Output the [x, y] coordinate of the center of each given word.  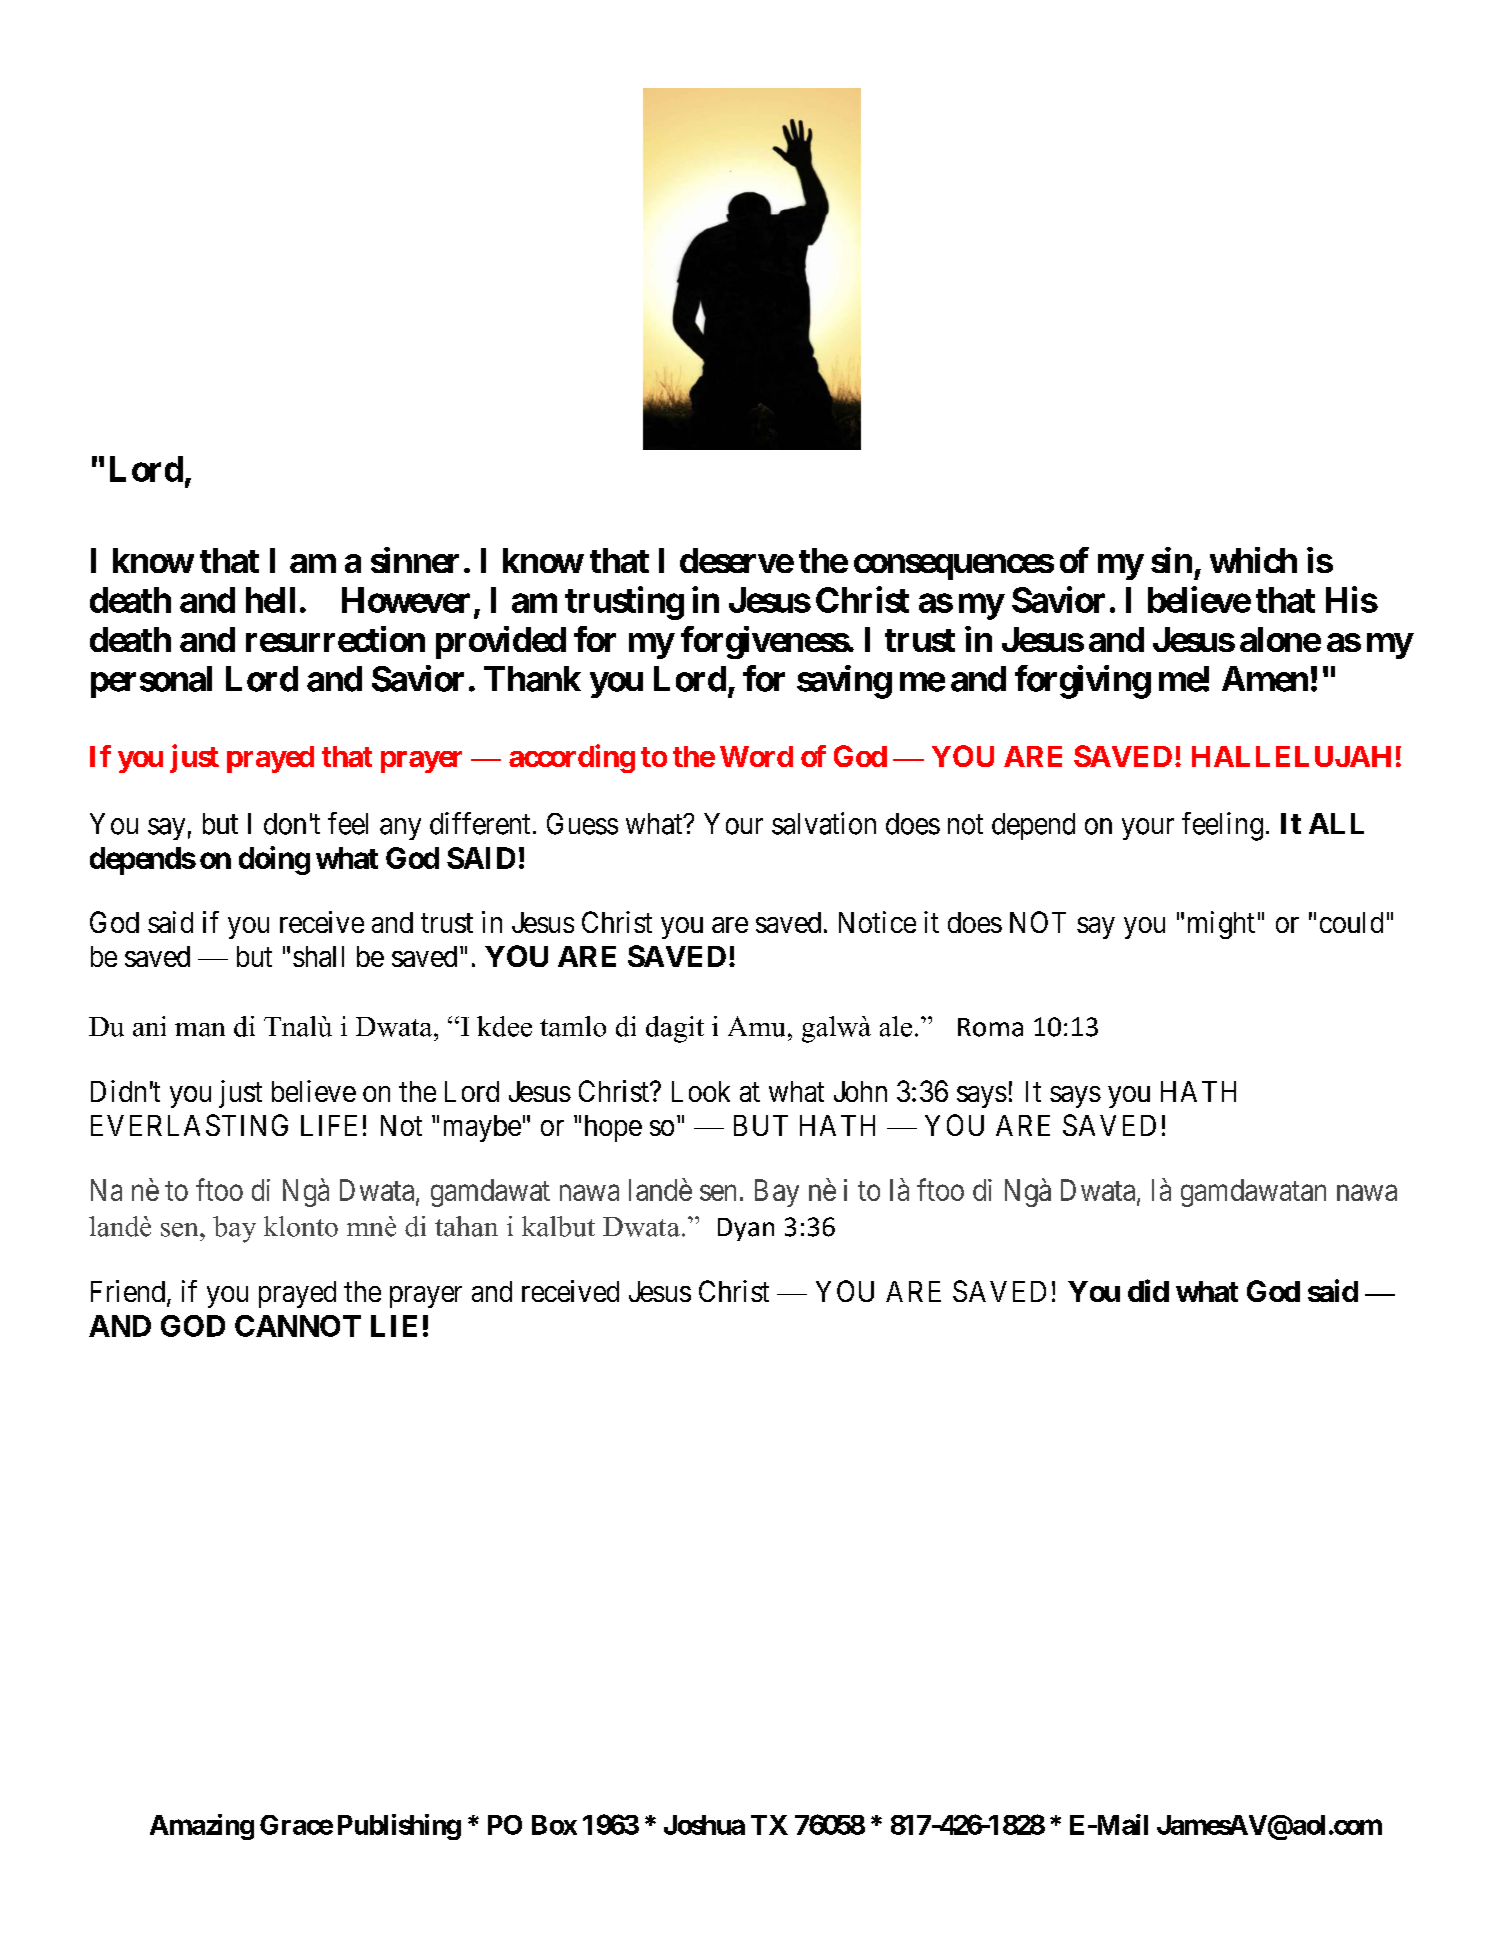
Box [554, 1825]
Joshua [704, 1825]
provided [501, 642]
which [1253, 560]
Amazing [202, 1827]
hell [270, 600]
